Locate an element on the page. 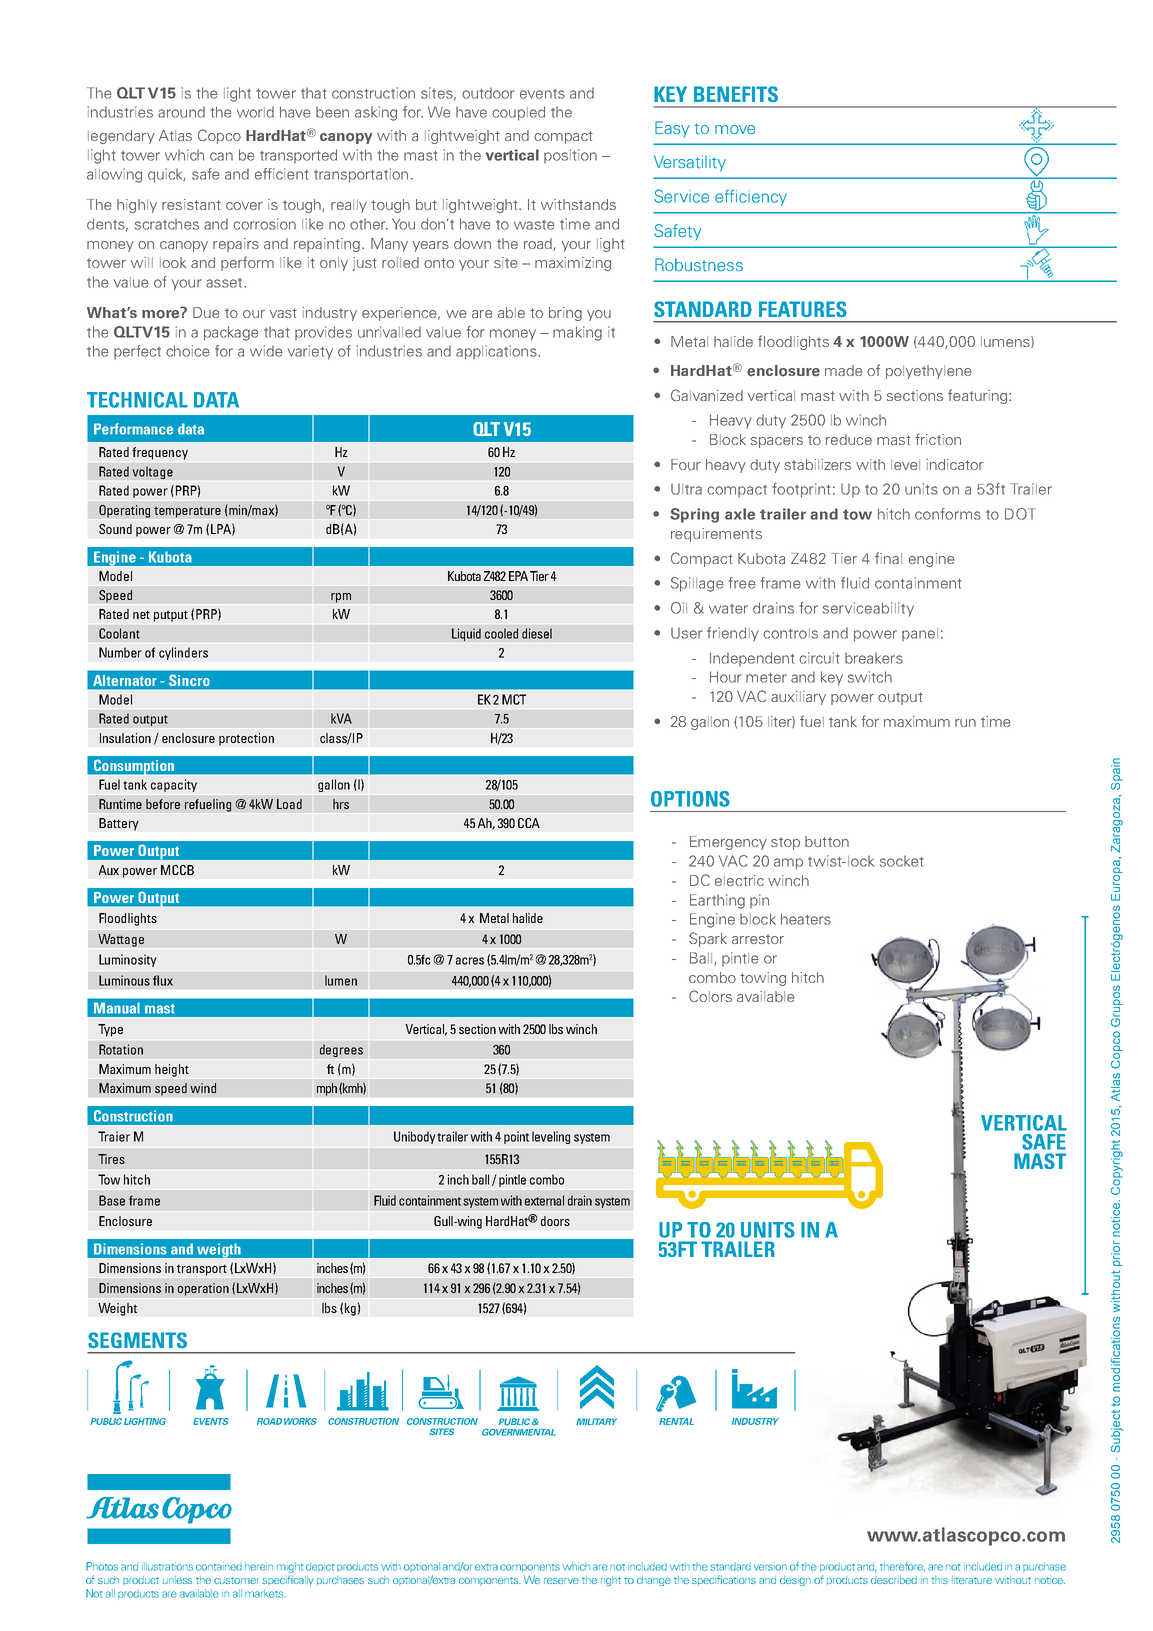 The image size is (1153, 1631). reserve is located at coordinates (561, 1581).
